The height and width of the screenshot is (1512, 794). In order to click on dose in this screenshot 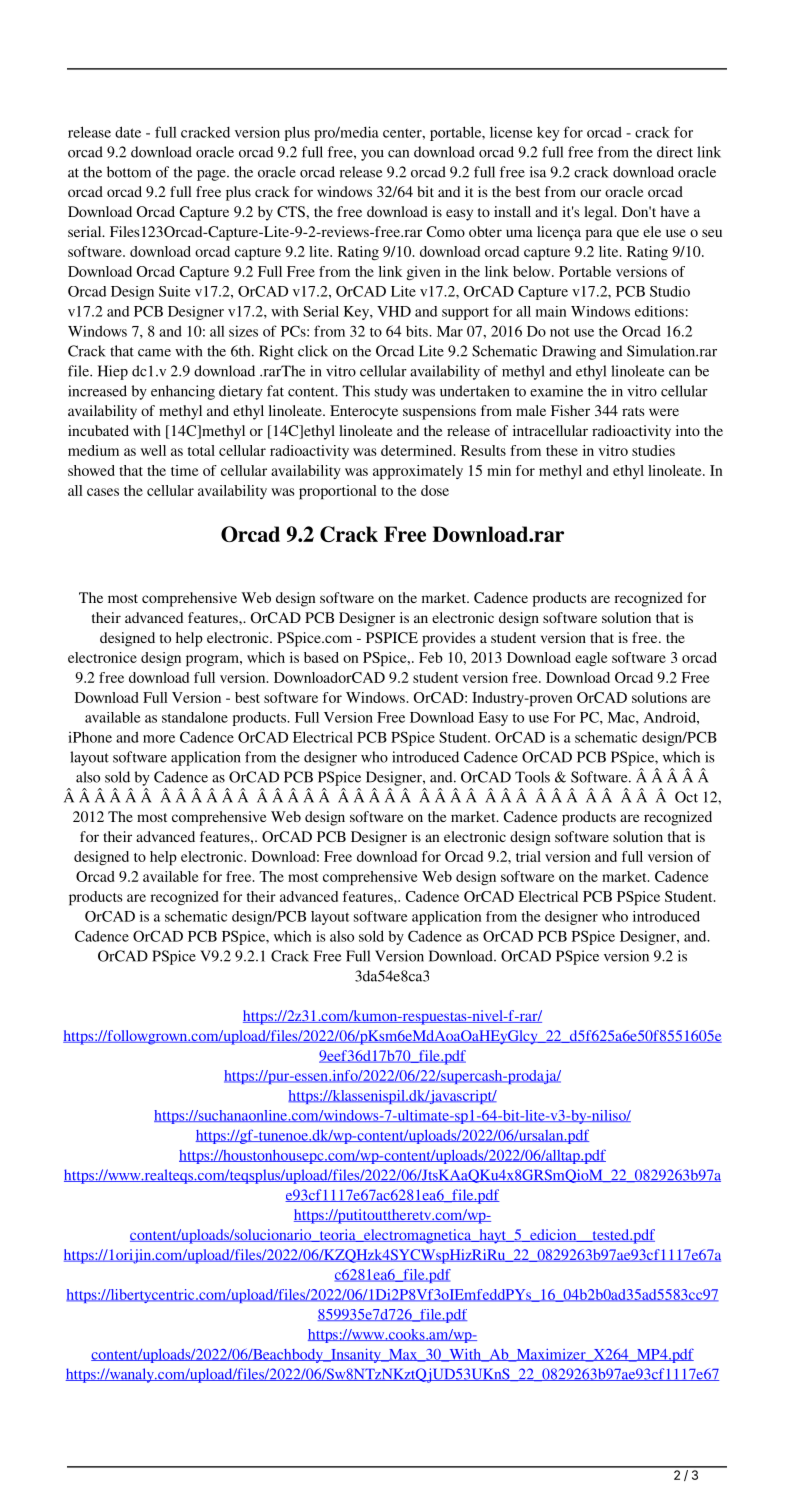, I will do `click(435, 490)`.
